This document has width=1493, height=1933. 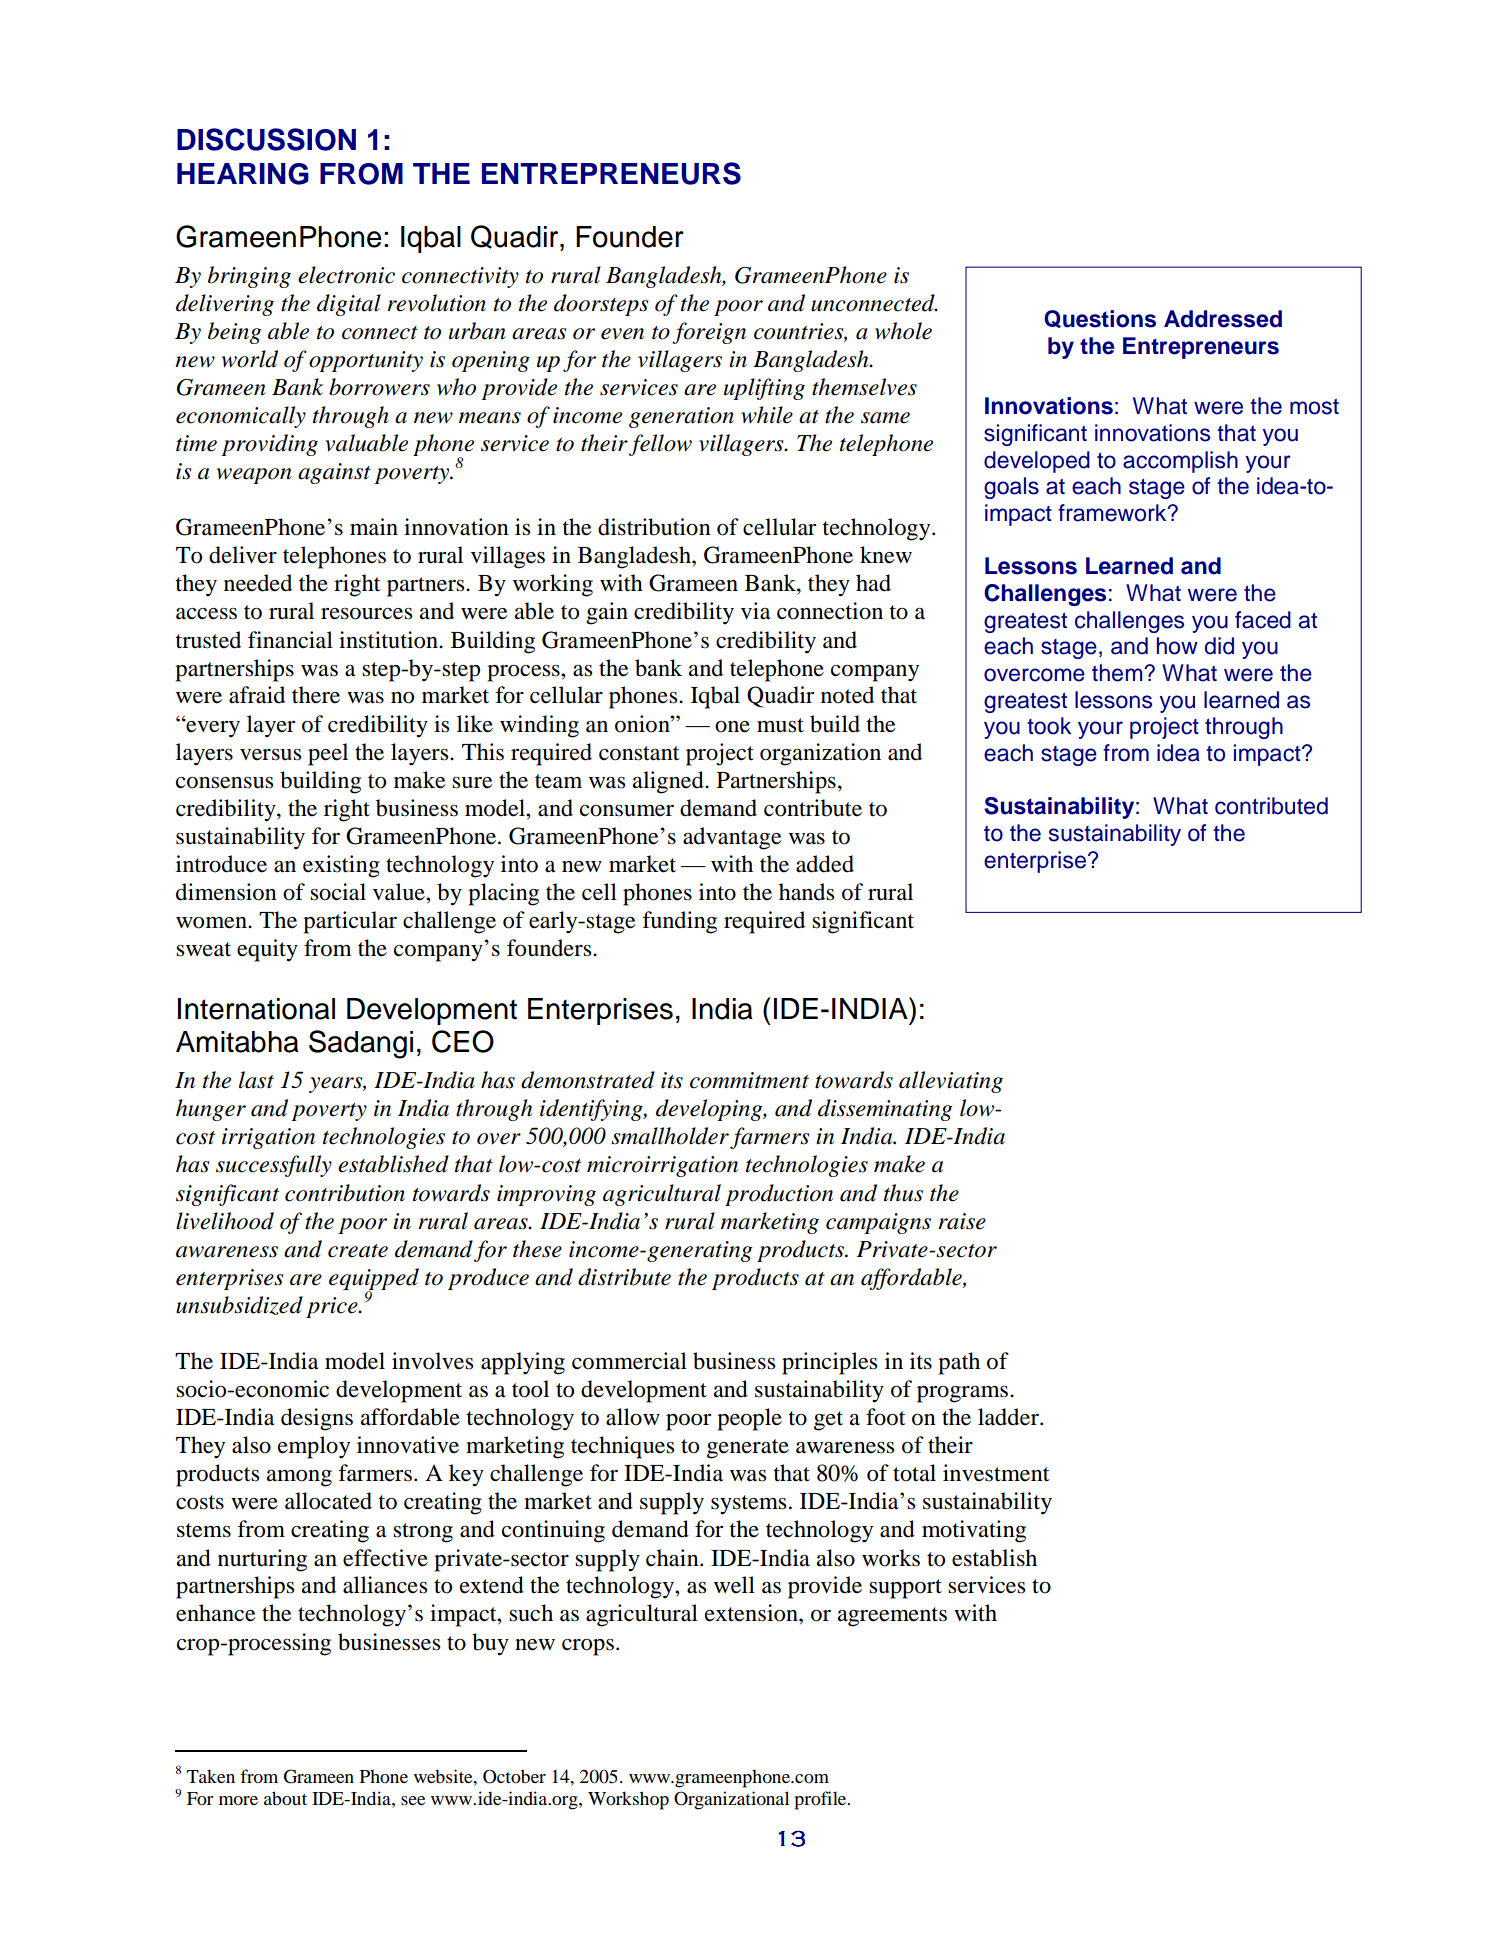 What do you see at coordinates (709, 333) in the document?
I see `foreign` at bounding box center [709, 333].
